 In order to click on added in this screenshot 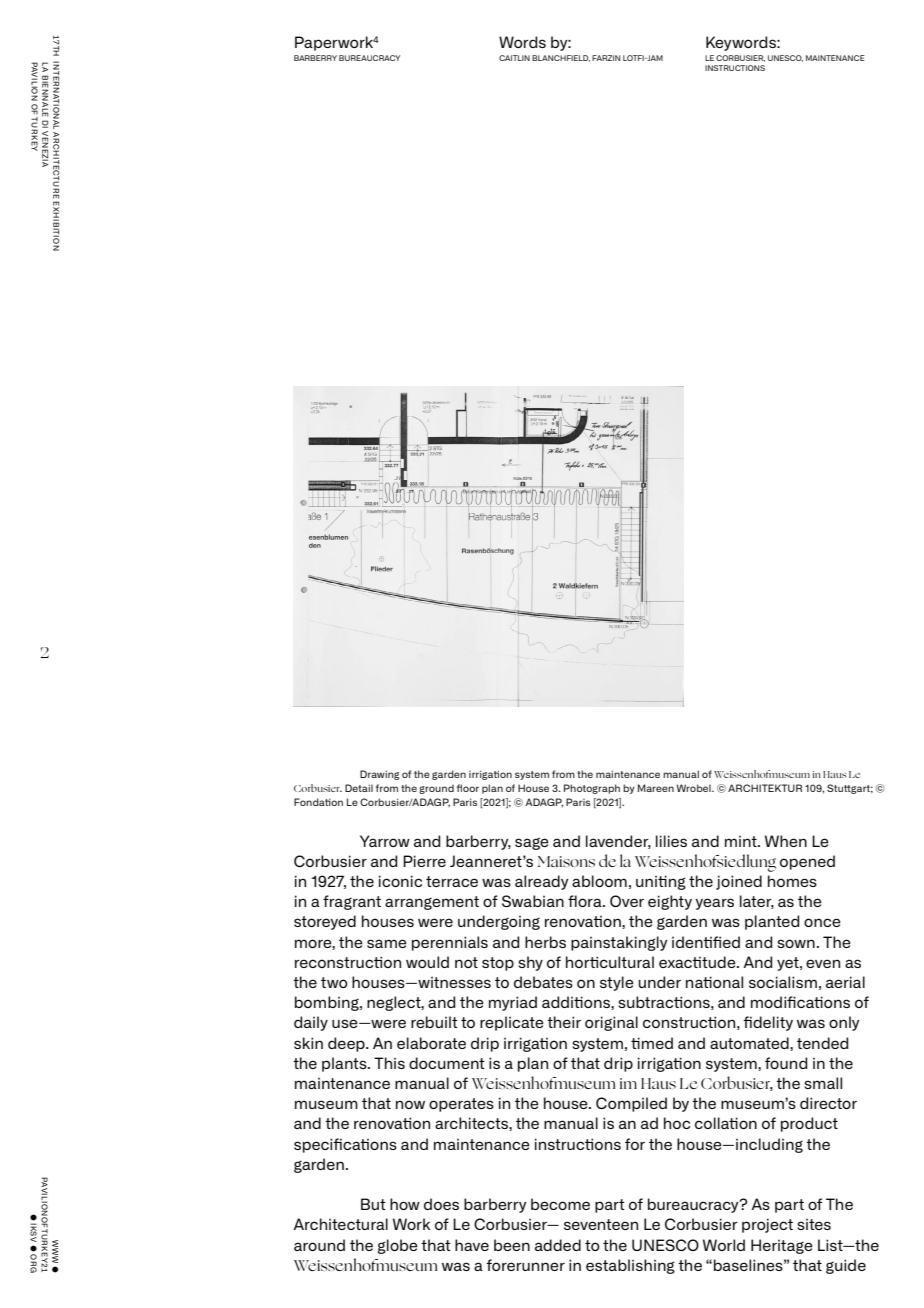, I will do `click(558, 1245)`.
